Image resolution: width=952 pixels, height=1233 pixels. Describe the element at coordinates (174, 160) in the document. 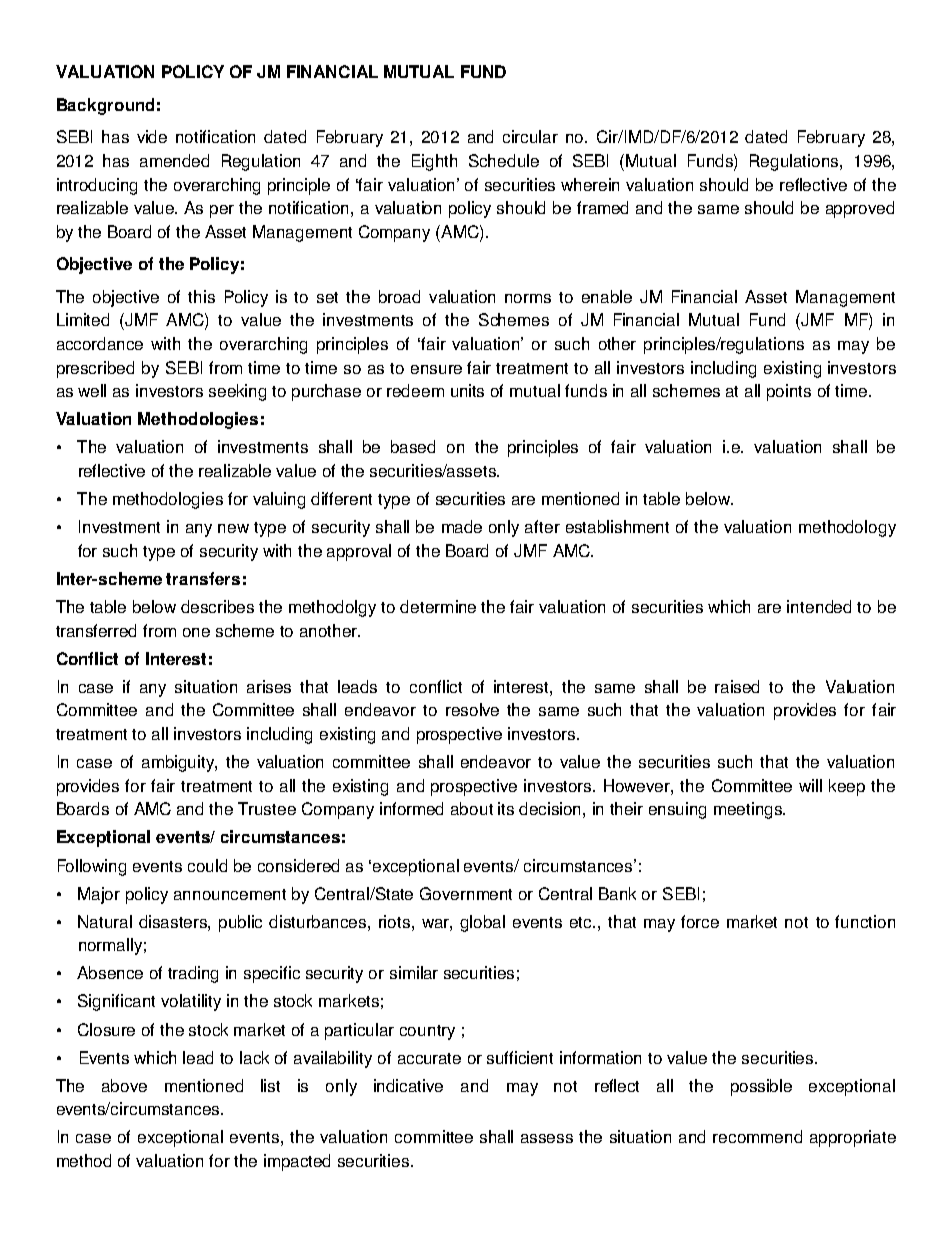

I see `amended` at that location.
